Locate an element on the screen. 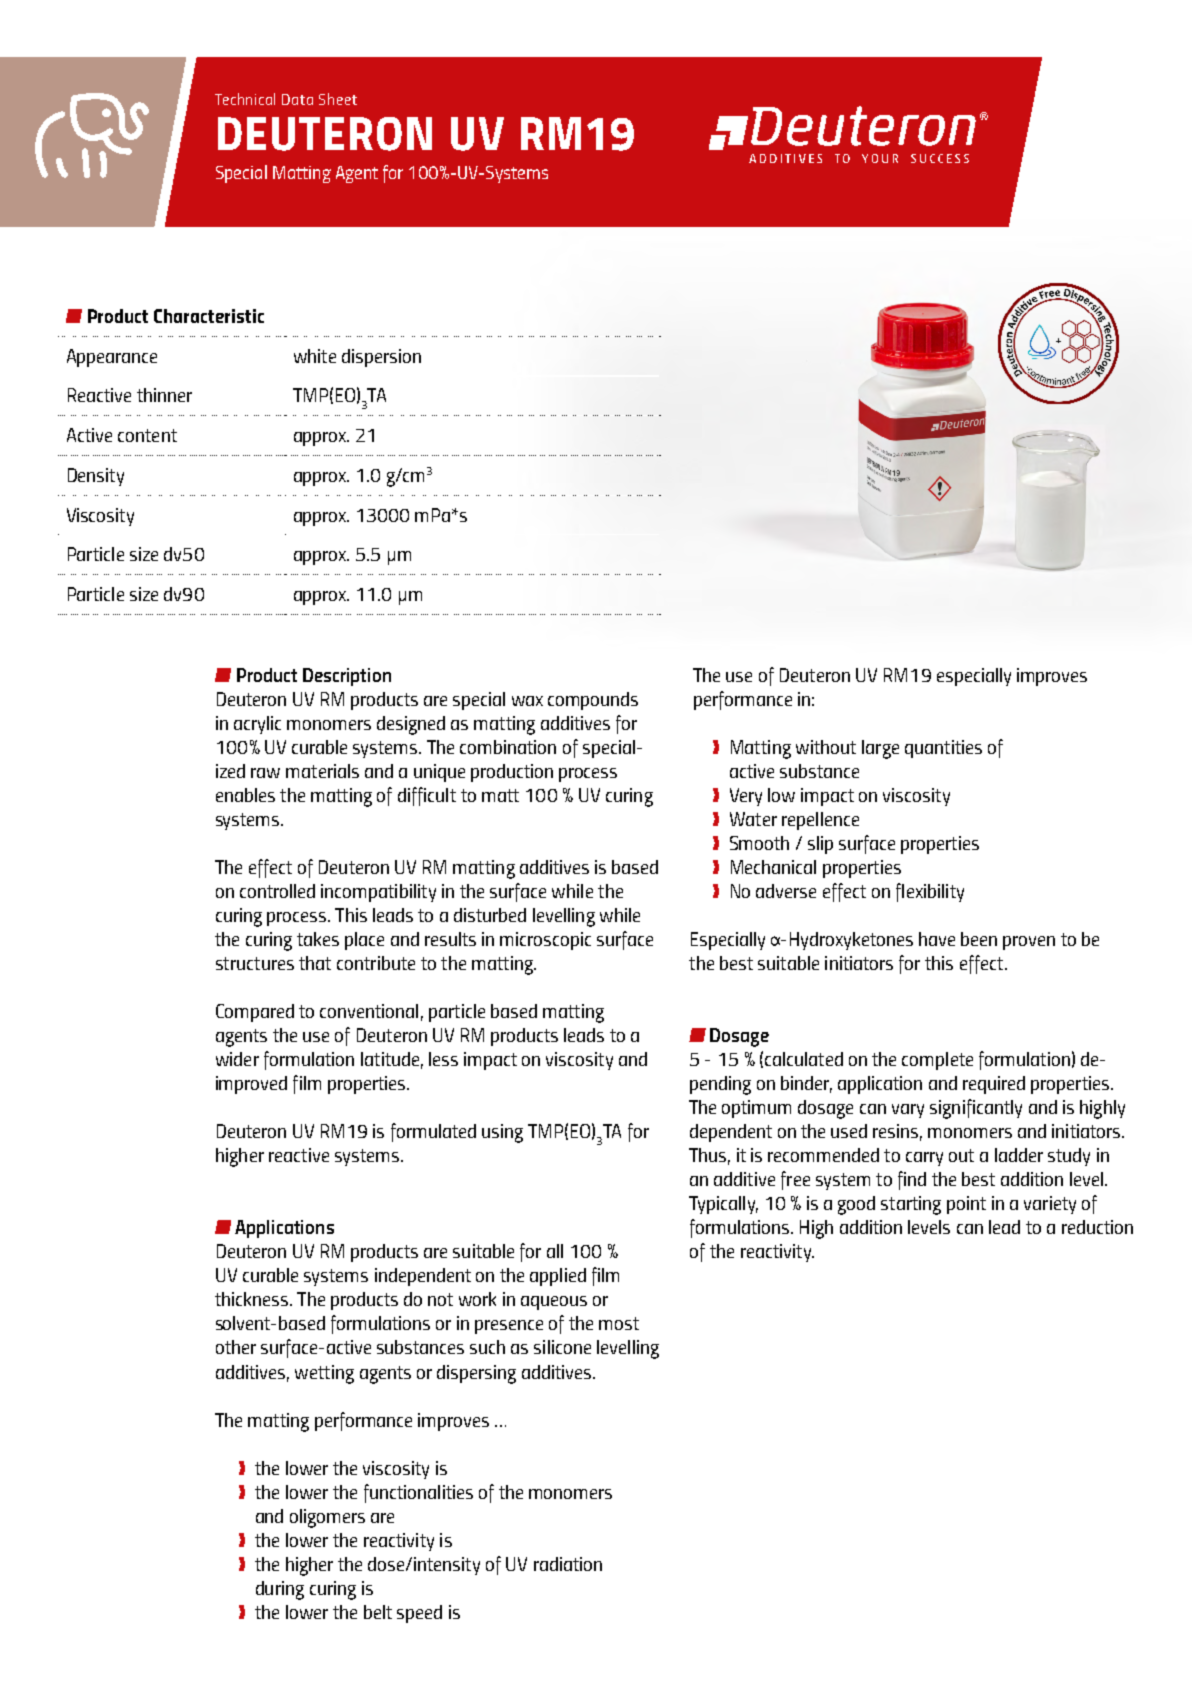 Image resolution: width=1192 pixels, height=1686 pixels. reduction is located at coordinates (1097, 1227).
